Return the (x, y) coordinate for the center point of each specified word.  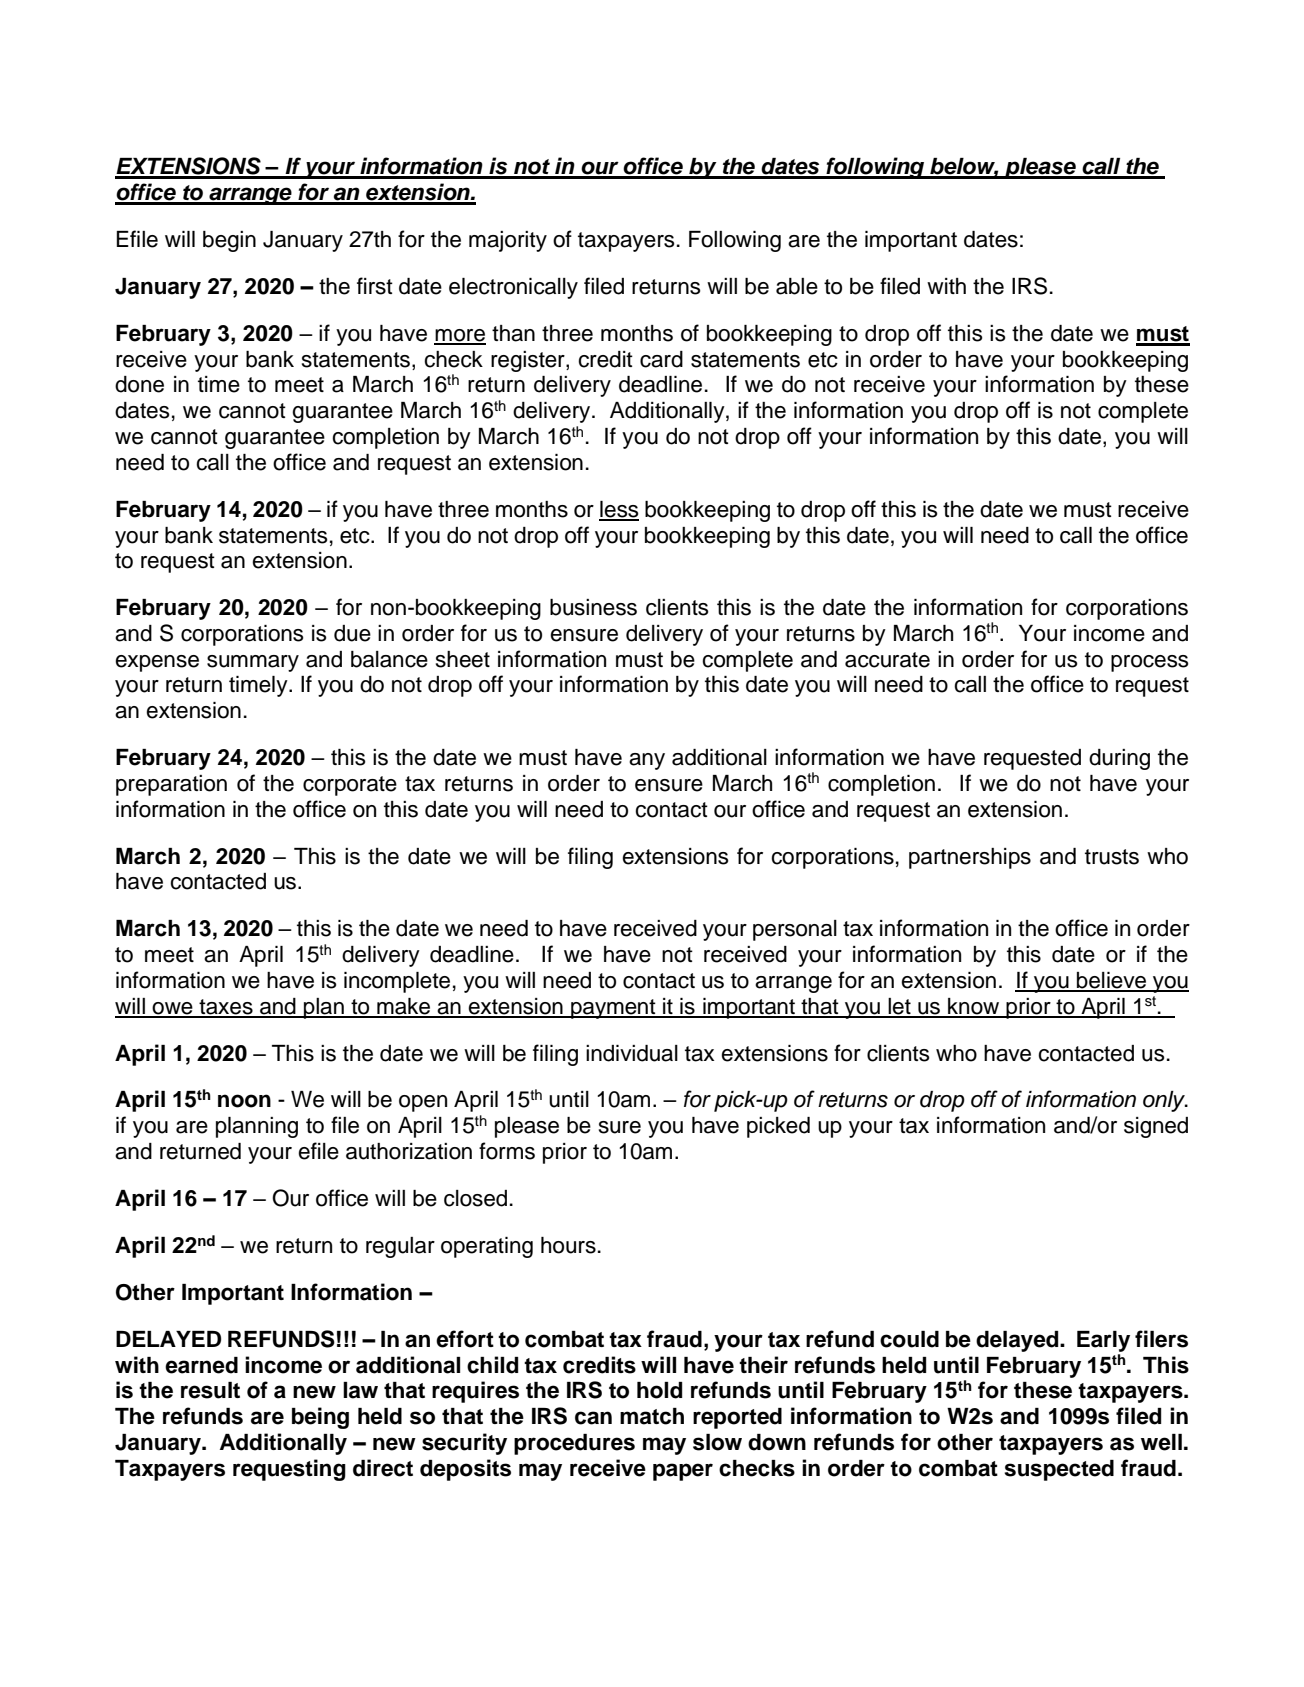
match (652, 1416)
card (661, 359)
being (320, 1418)
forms (507, 1151)
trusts (1112, 857)
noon (244, 1101)
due (352, 633)
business (593, 607)
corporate (350, 786)
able (797, 286)
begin (229, 241)
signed (1156, 1127)
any (647, 761)
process (1150, 663)
